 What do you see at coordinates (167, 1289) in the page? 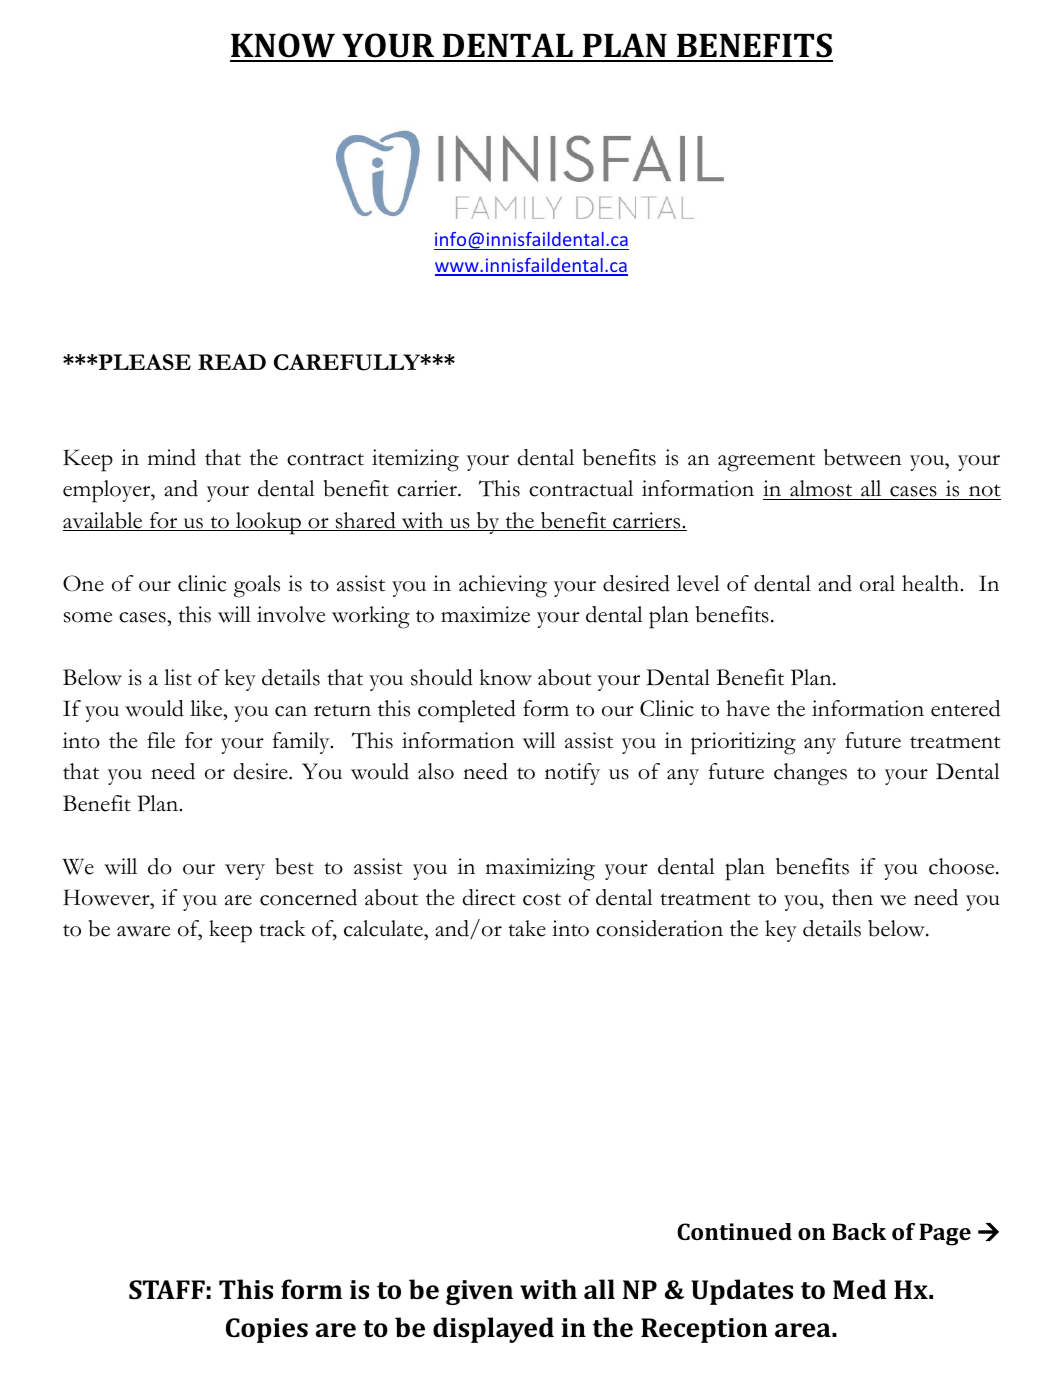
I see `STAFF` at bounding box center [167, 1289].
